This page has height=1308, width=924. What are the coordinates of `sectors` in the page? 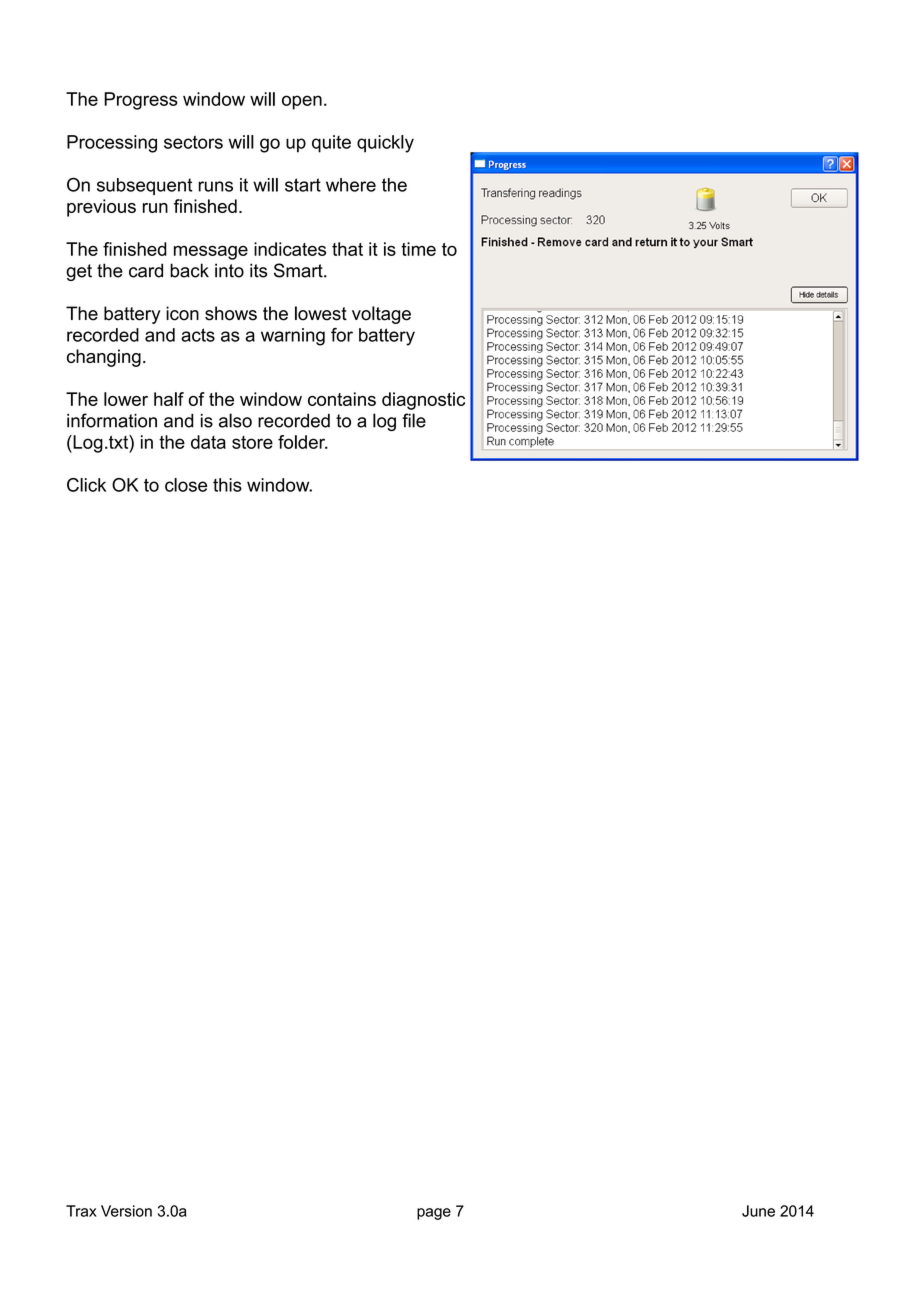 It's located at (193, 142).
